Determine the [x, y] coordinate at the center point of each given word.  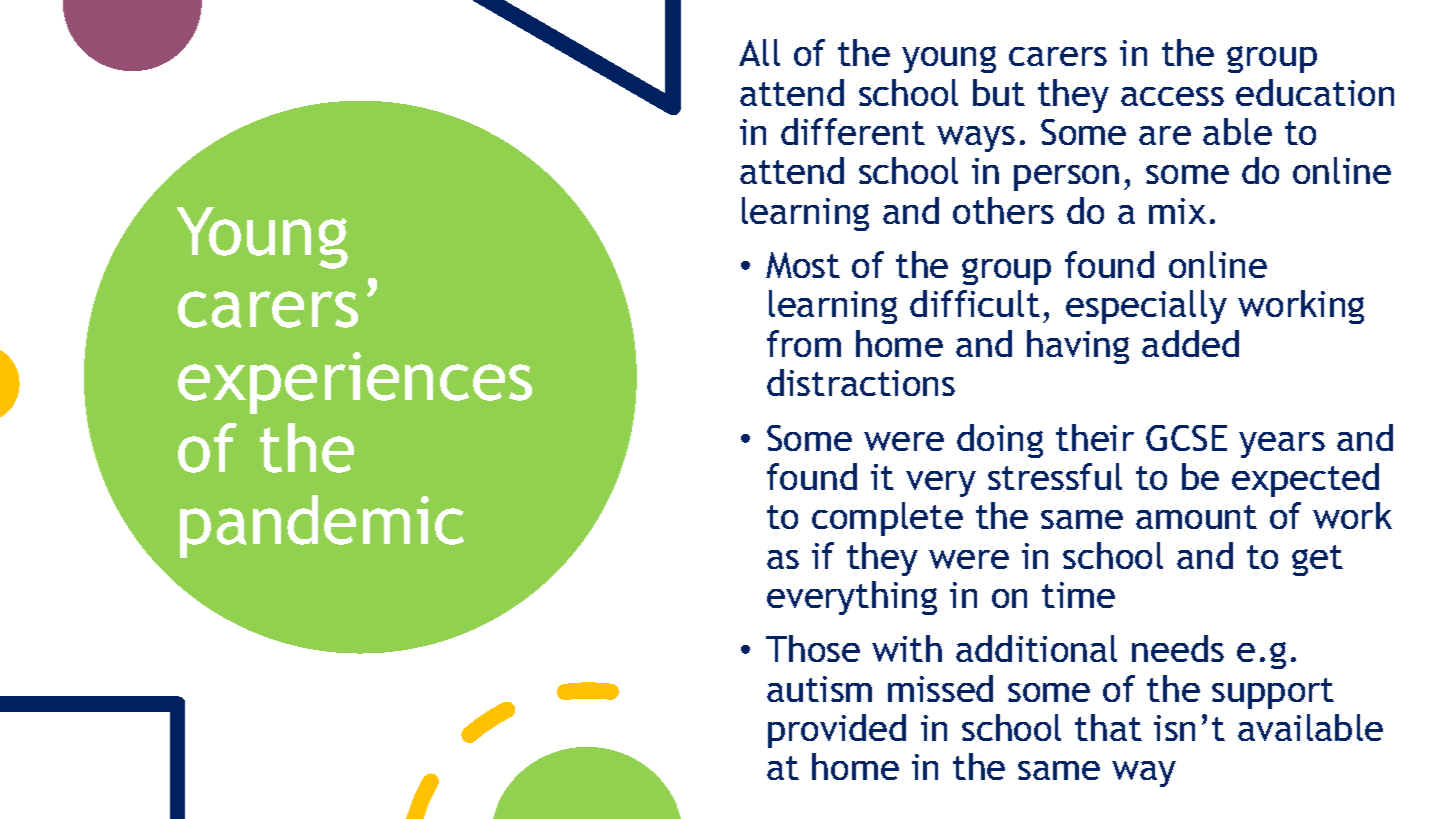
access [1172, 96]
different [853, 131]
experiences [355, 383]
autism [819, 689]
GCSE [1186, 438]
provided [837, 731]
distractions [861, 382]
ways [976, 139]
